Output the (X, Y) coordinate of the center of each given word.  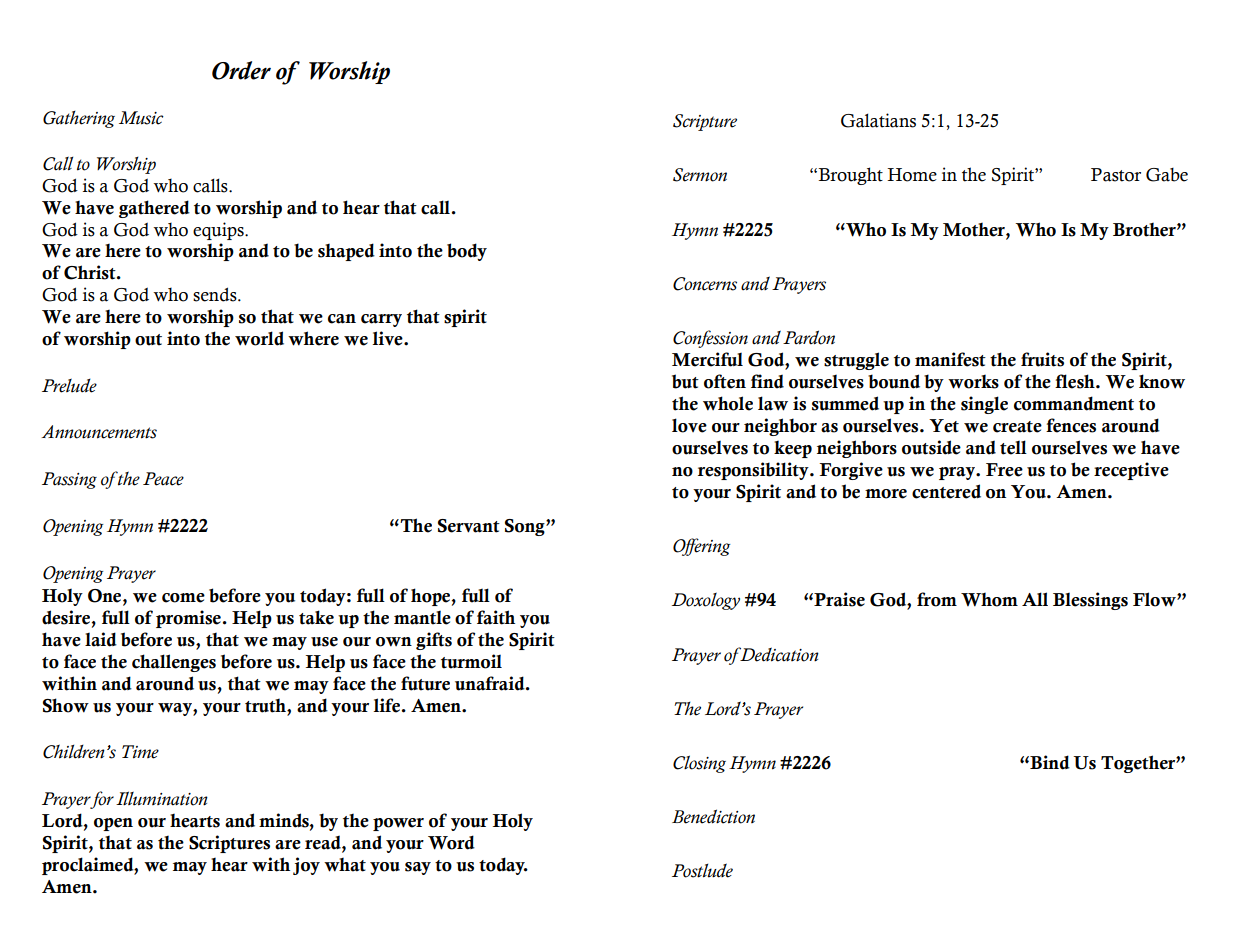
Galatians (878, 120)
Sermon (700, 175)
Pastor (1116, 175)
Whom (989, 600)
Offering (701, 547)
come (183, 598)
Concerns (705, 284)
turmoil (471, 661)
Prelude (69, 386)
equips (219, 231)
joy (306, 866)
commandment (1074, 403)
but (685, 381)
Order (241, 70)
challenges (174, 663)
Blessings (1090, 601)
